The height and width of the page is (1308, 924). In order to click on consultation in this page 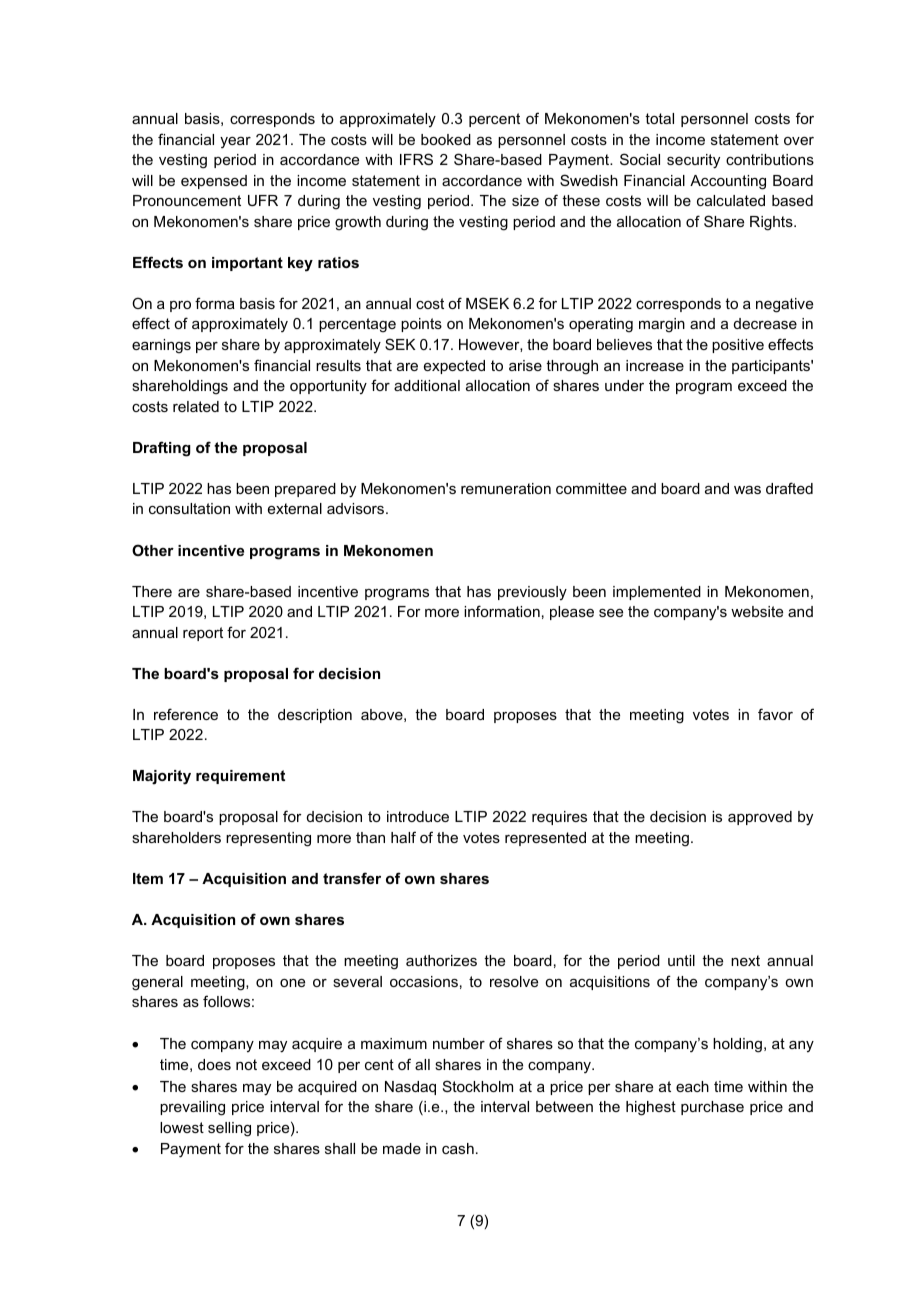, I will do `click(189, 508)`.
